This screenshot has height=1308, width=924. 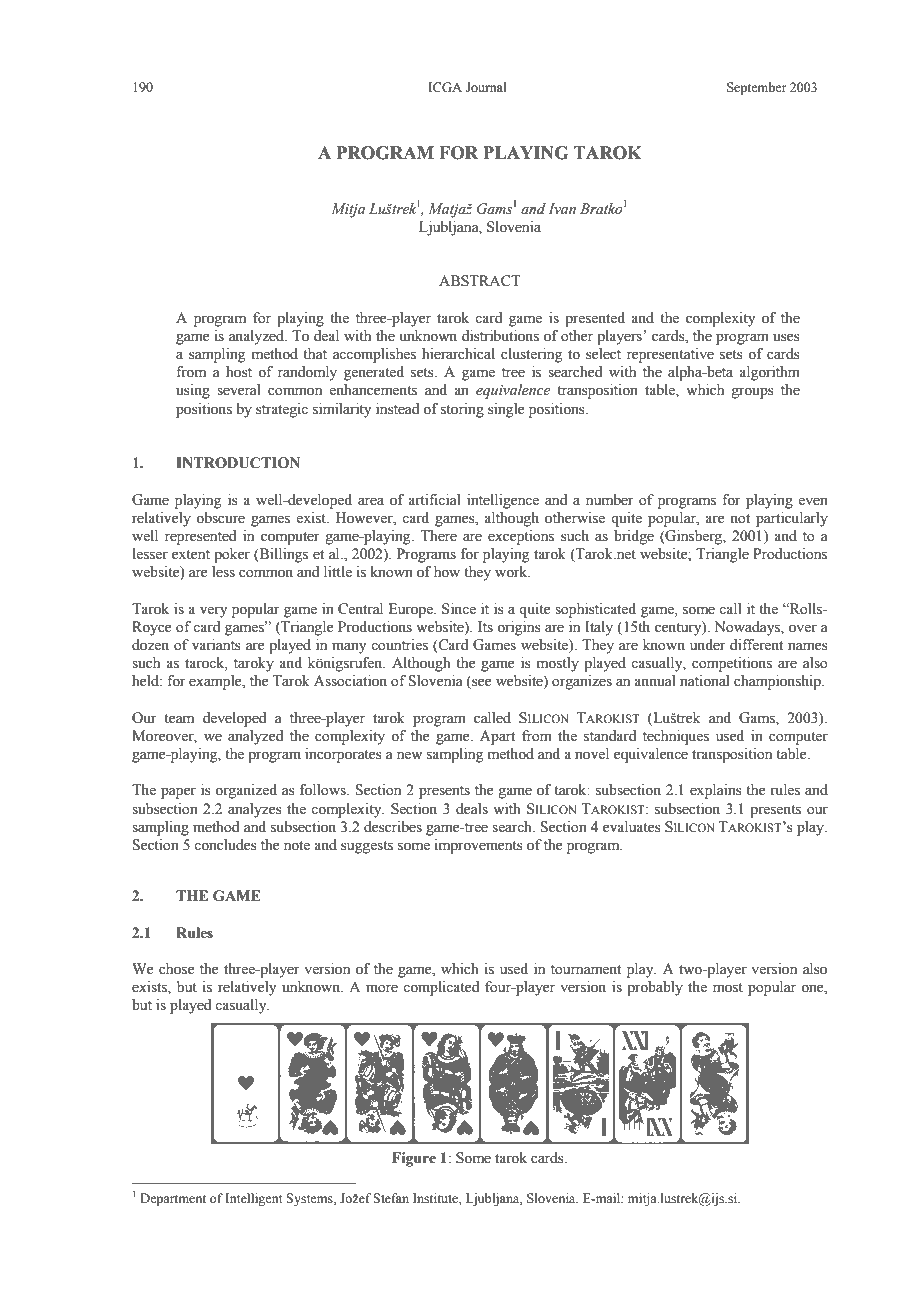 What do you see at coordinates (503, 501) in the screenshot?
I see `intelligence` at bounding box center [503, 501].
